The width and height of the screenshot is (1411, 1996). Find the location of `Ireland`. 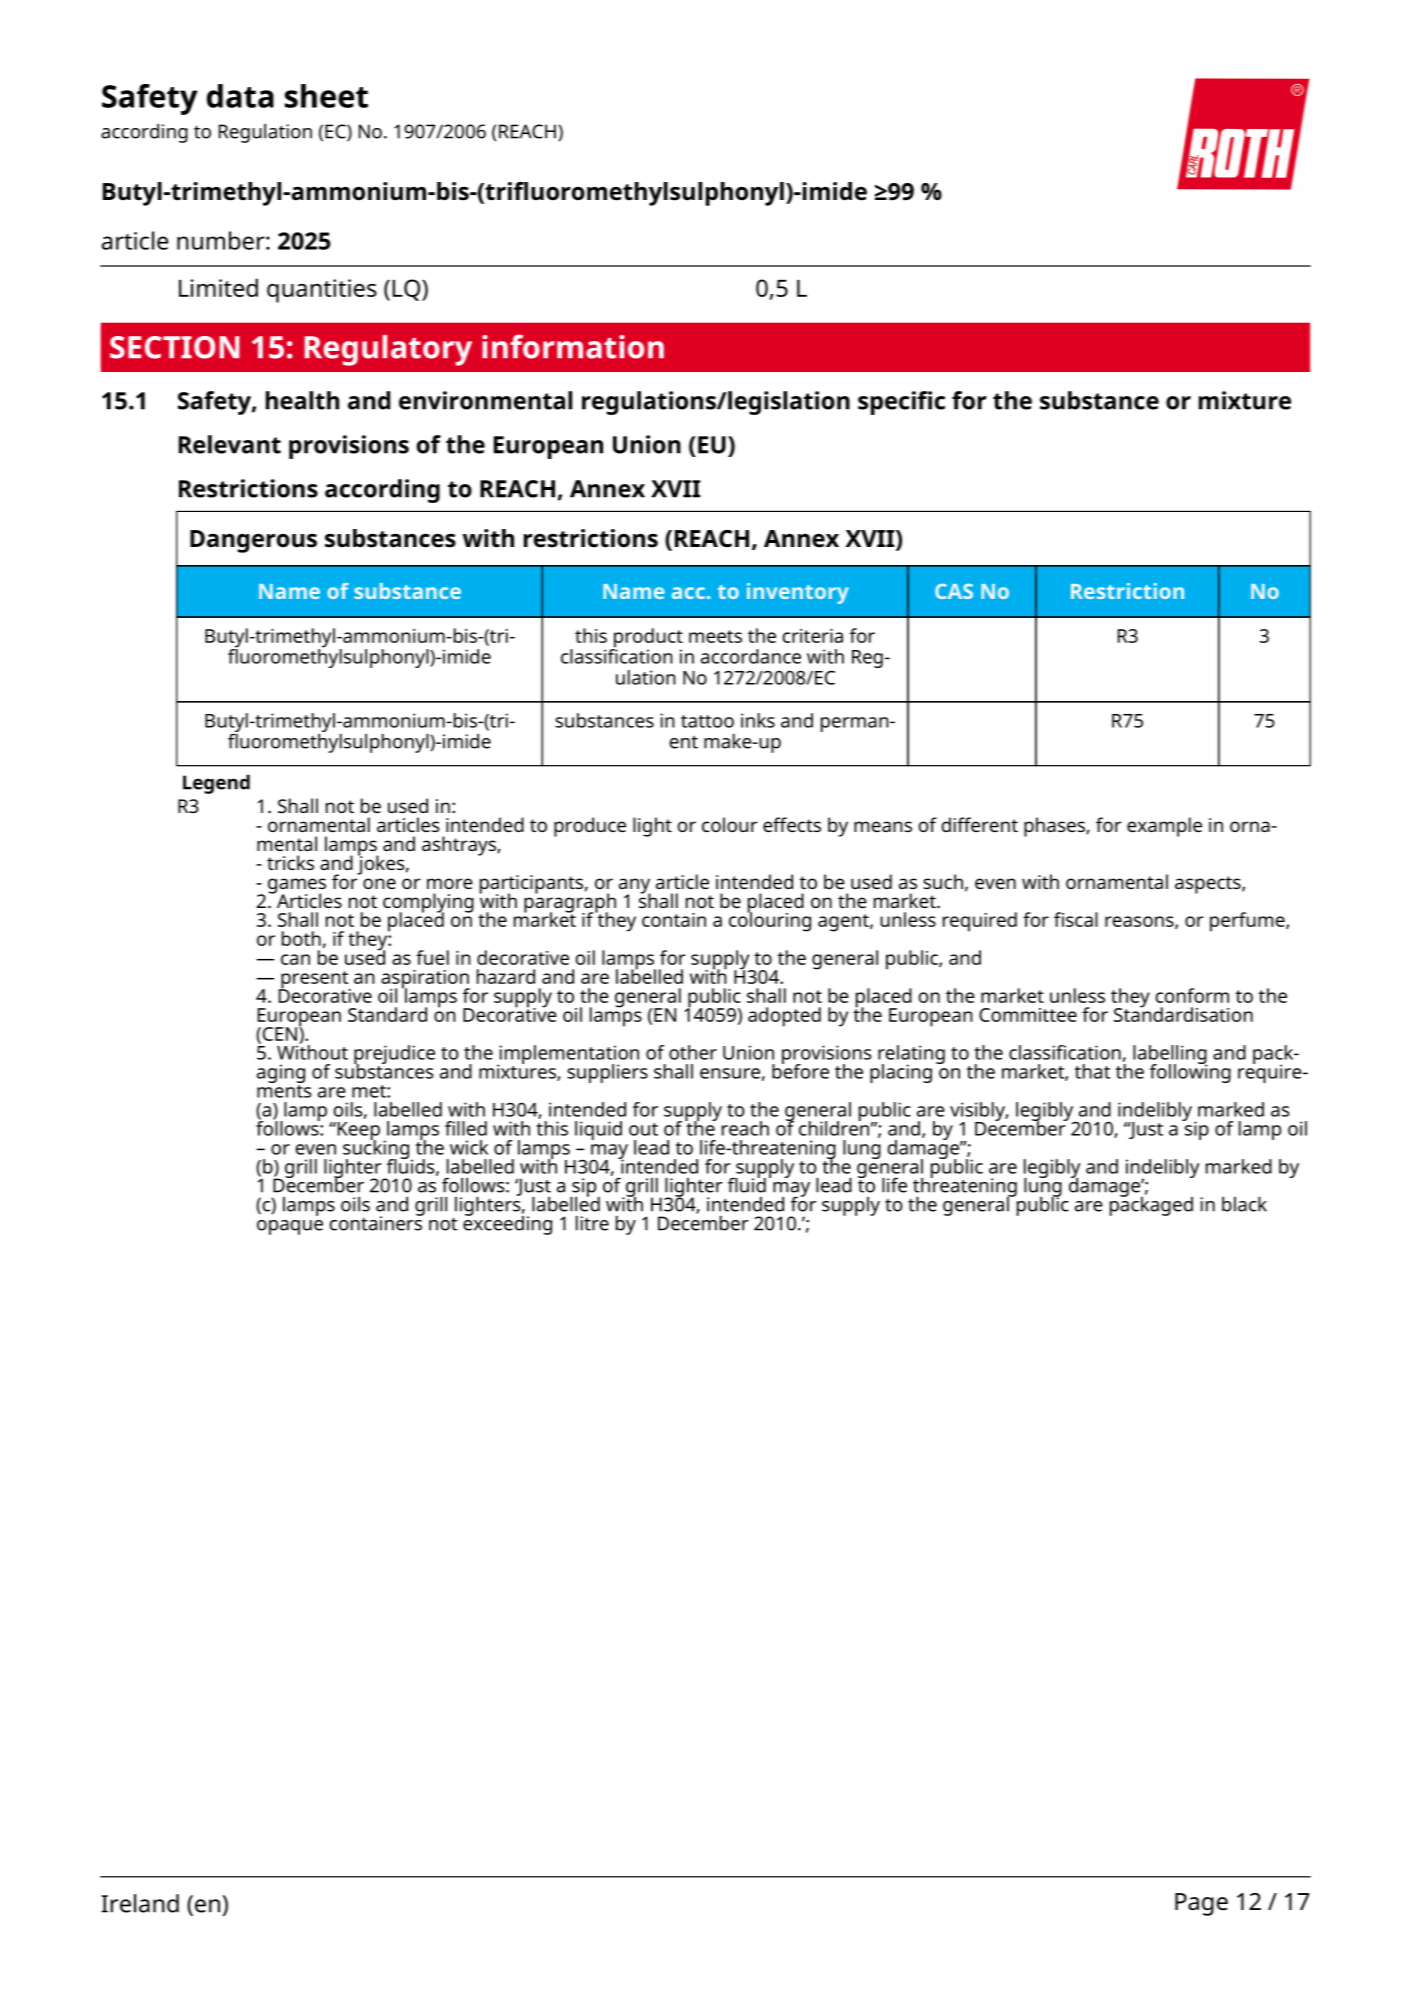

Ireland is located at coordinates (140, 1903).
